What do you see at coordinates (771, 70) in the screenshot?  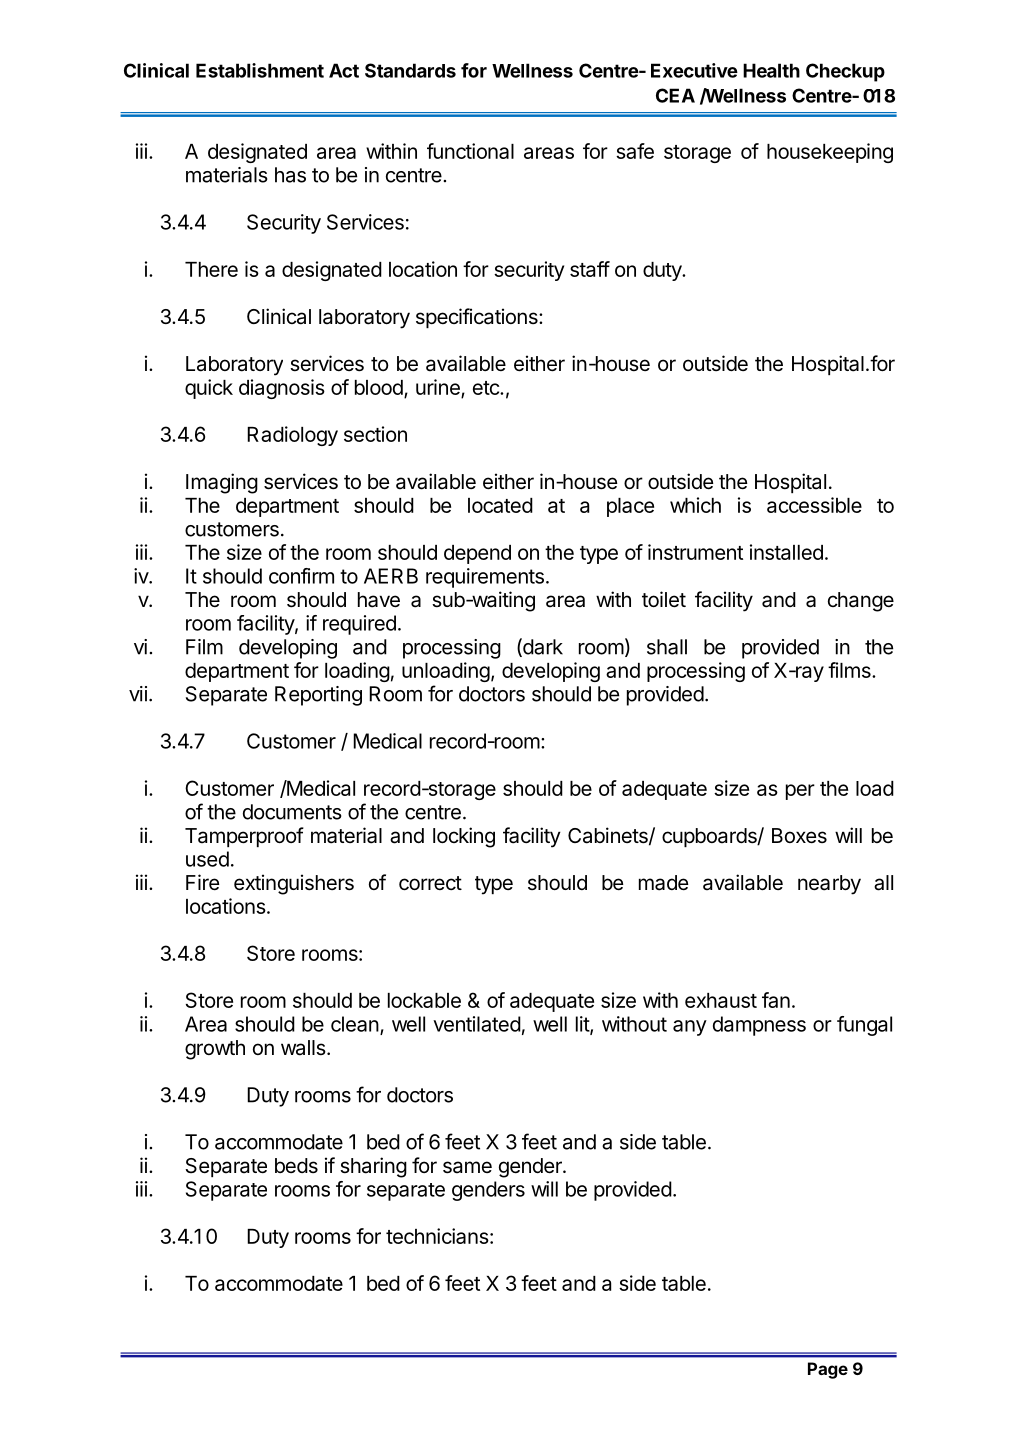 I see `Health` at bounding box center [771, 70].
